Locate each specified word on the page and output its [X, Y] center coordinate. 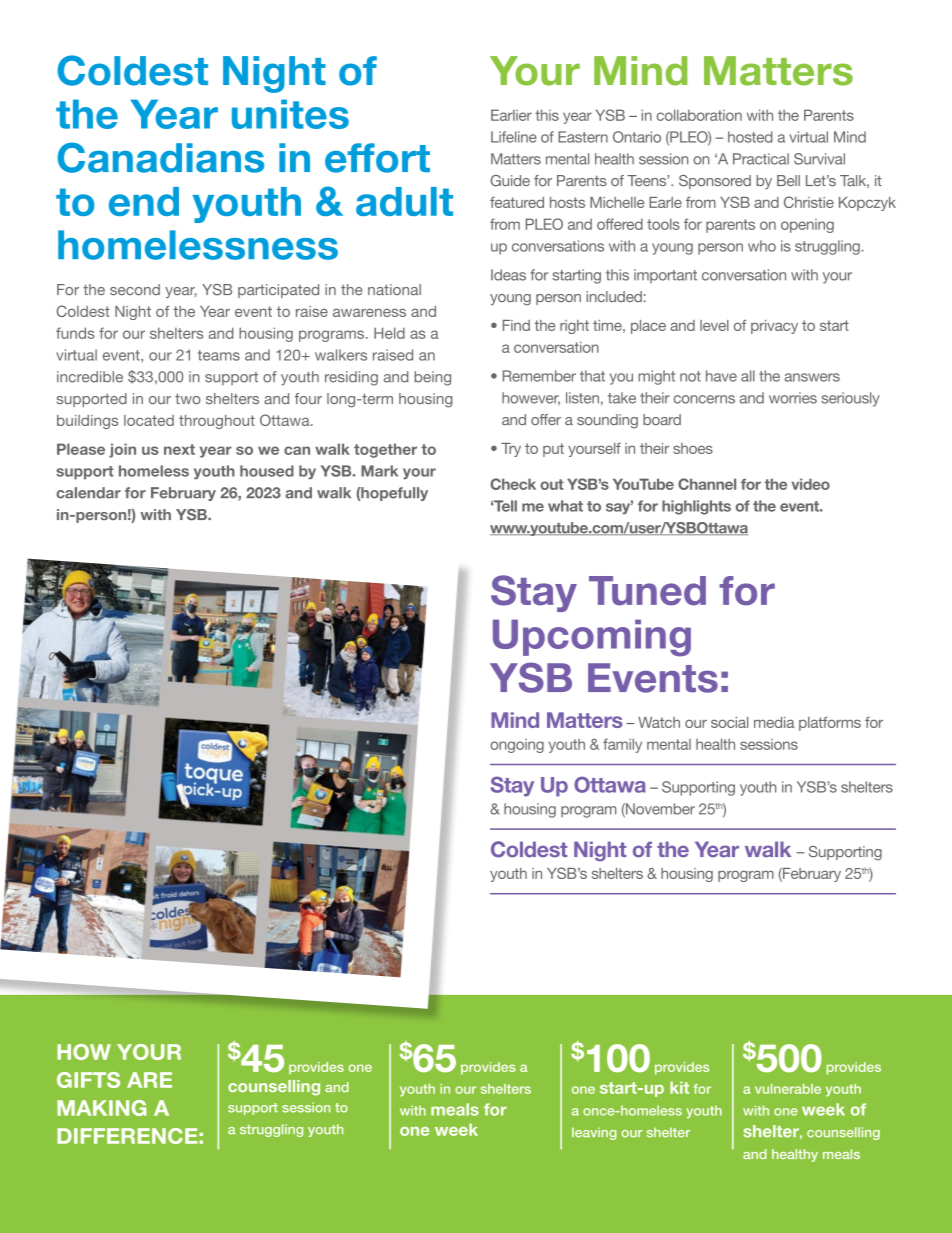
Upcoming [592, 638]
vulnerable [788, 1089]
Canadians [160, 157]
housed [267, 471]
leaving [594, 1133]
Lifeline [514, 137]
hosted [750, 137]
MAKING [101, 1108]
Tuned [647, 591]
